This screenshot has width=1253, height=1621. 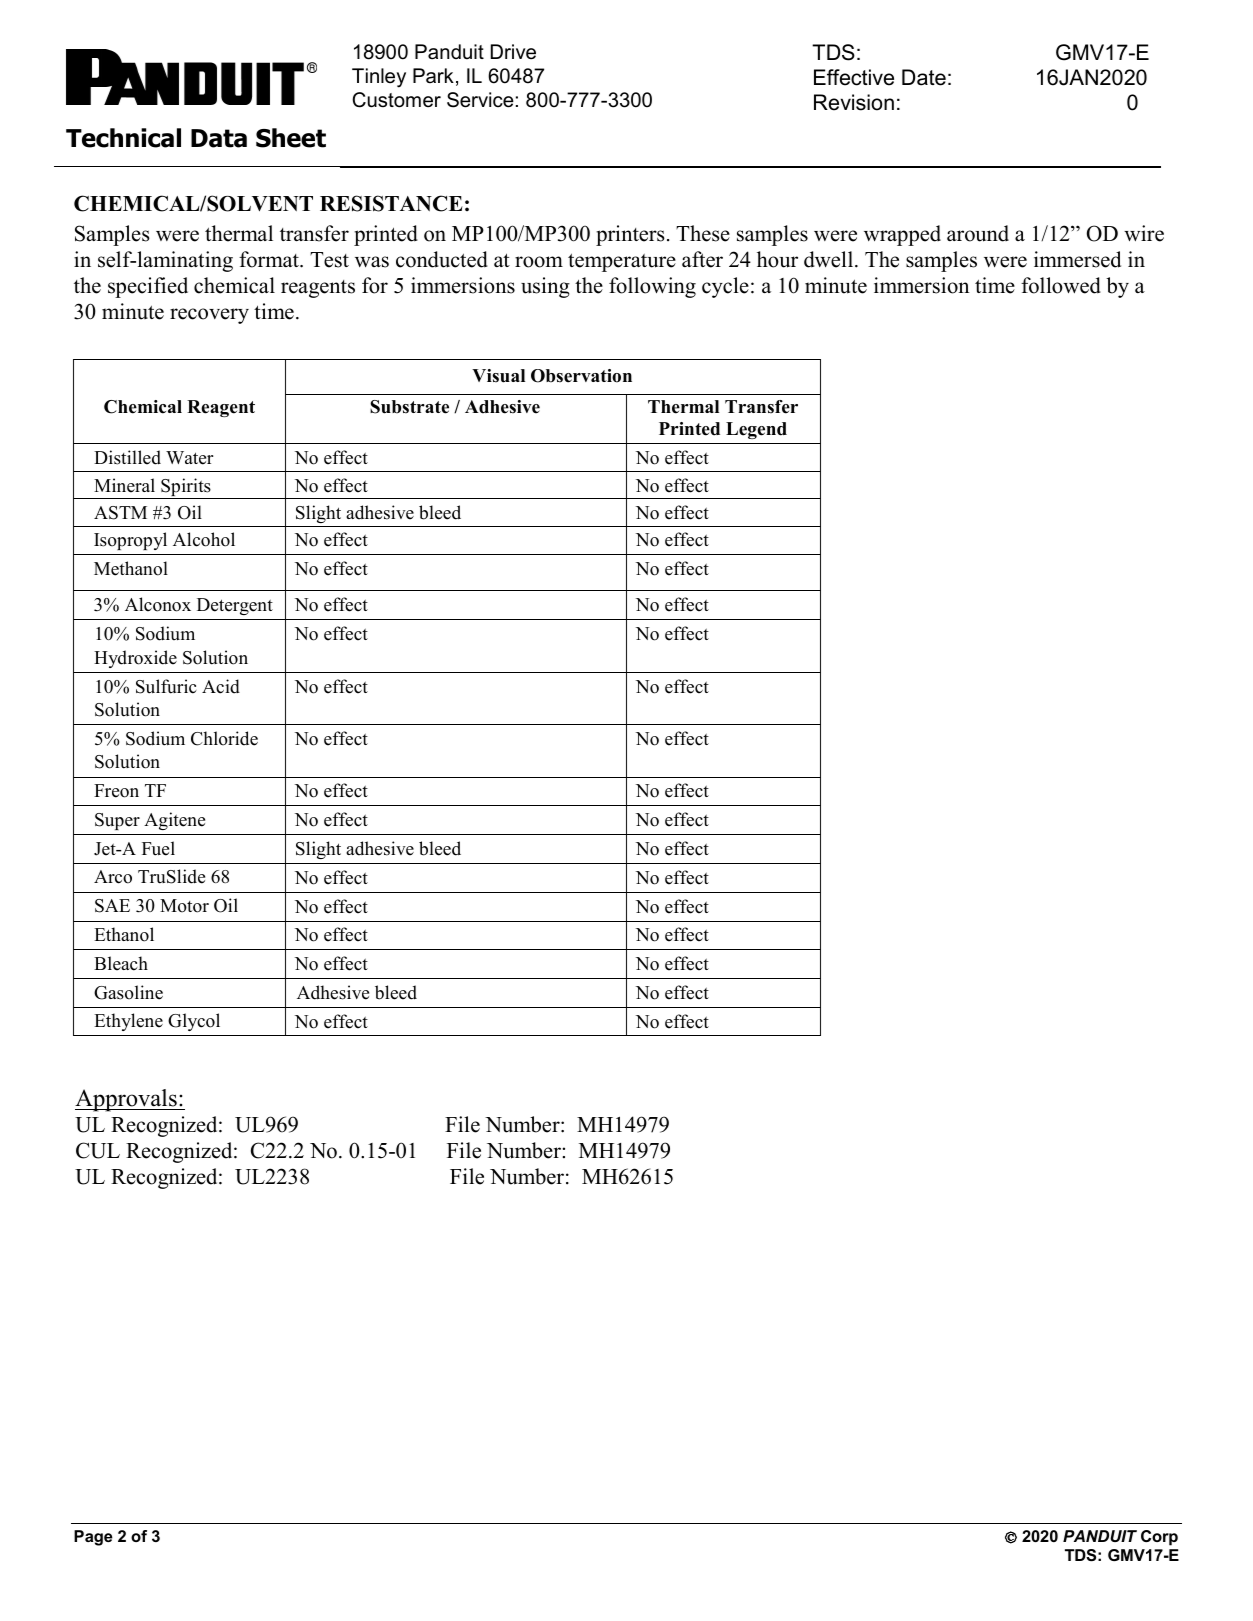 What do you see at coordinates (513, 52) in the screenshot?
I see `Drive` at bounding box center [513, 52].
